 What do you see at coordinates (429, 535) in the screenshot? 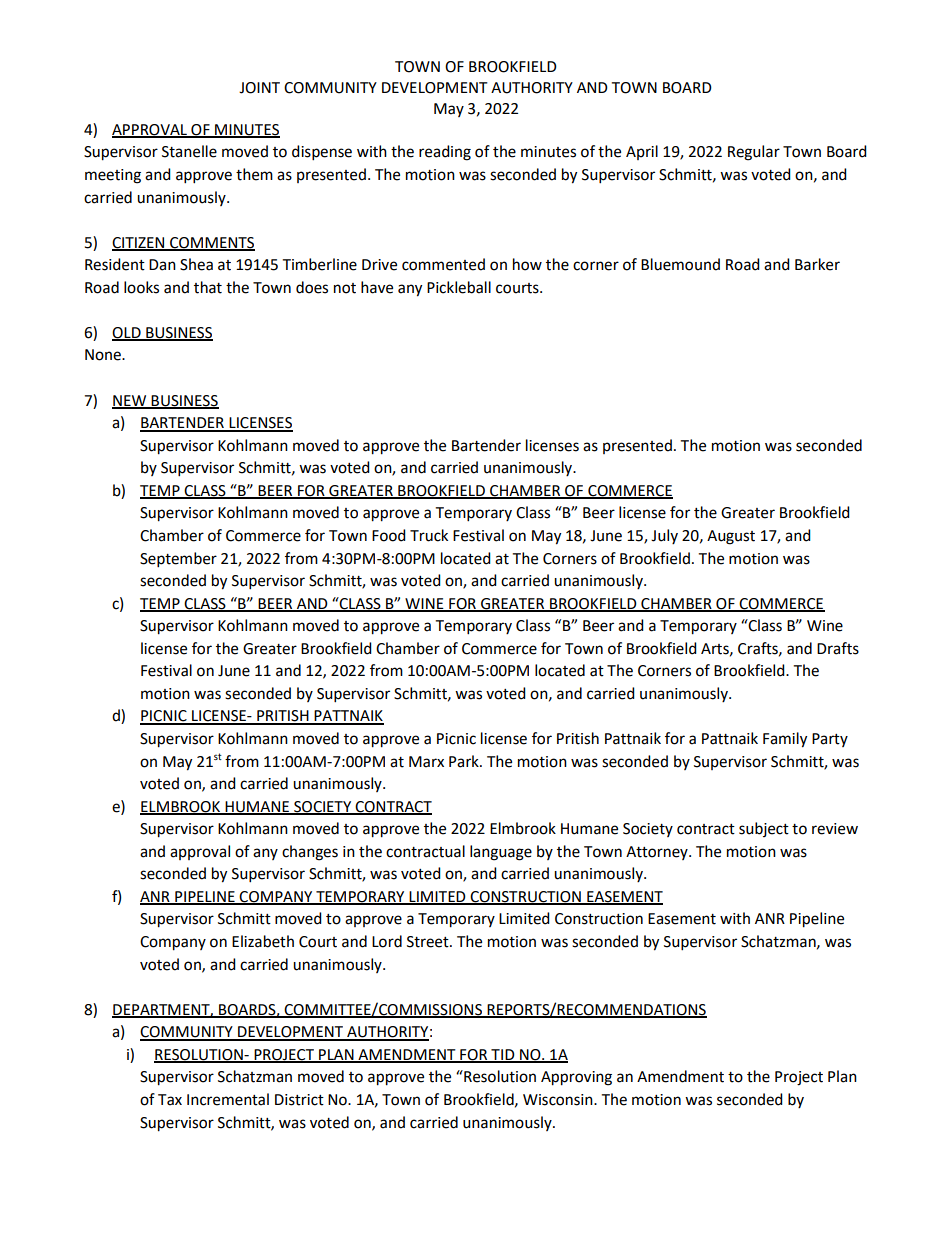
I see `Truck` at bounding box center [429, 535].
